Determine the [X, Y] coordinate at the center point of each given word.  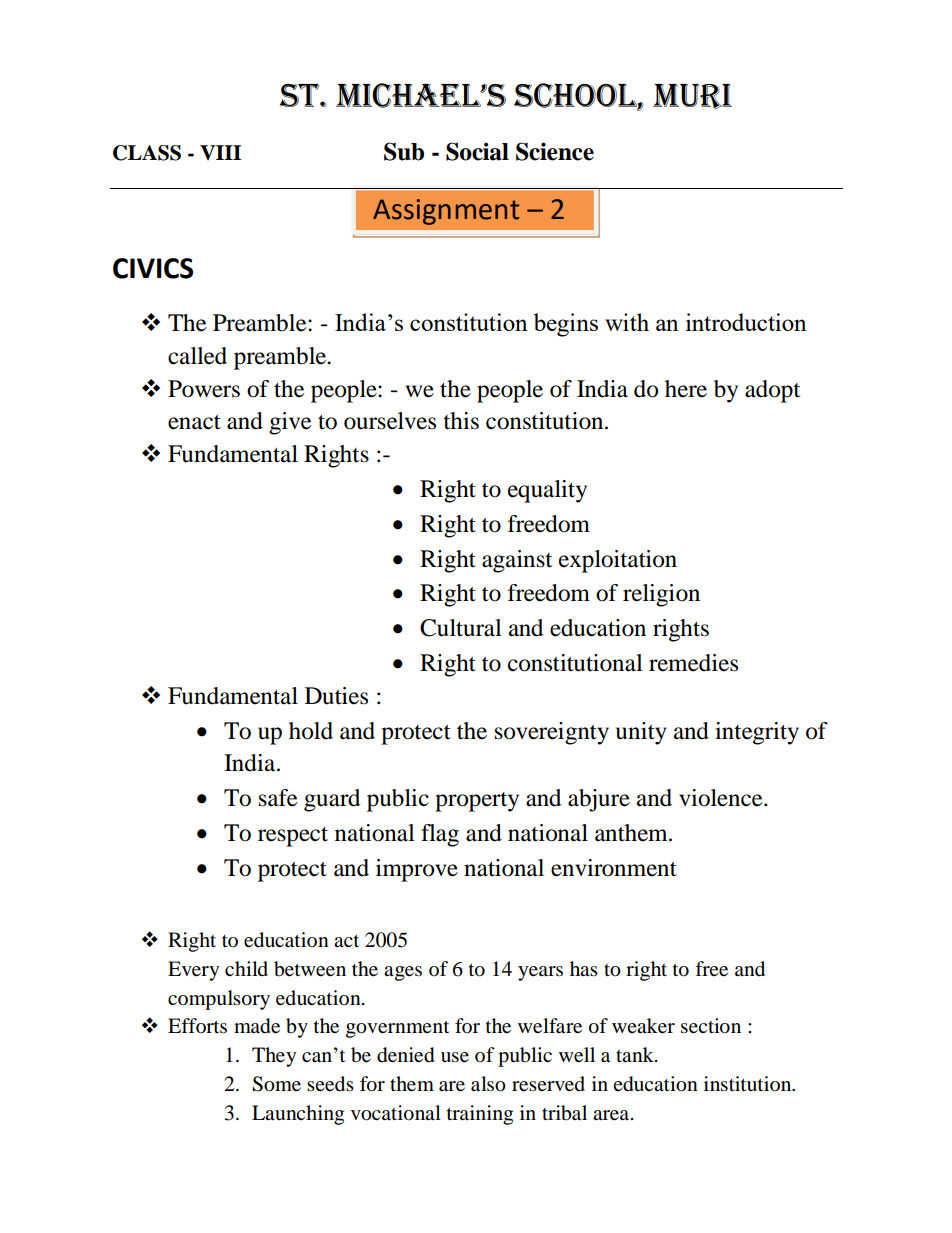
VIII [220, 152]
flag [440, 835]
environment [614, 868]
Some [276, 1084]
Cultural [461, 628]
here [686, 389]
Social [477, 151]
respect [293, 837]
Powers [204, 389]
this [461, 421]
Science [555, 151]
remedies [693, 663]
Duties [336, 696]
